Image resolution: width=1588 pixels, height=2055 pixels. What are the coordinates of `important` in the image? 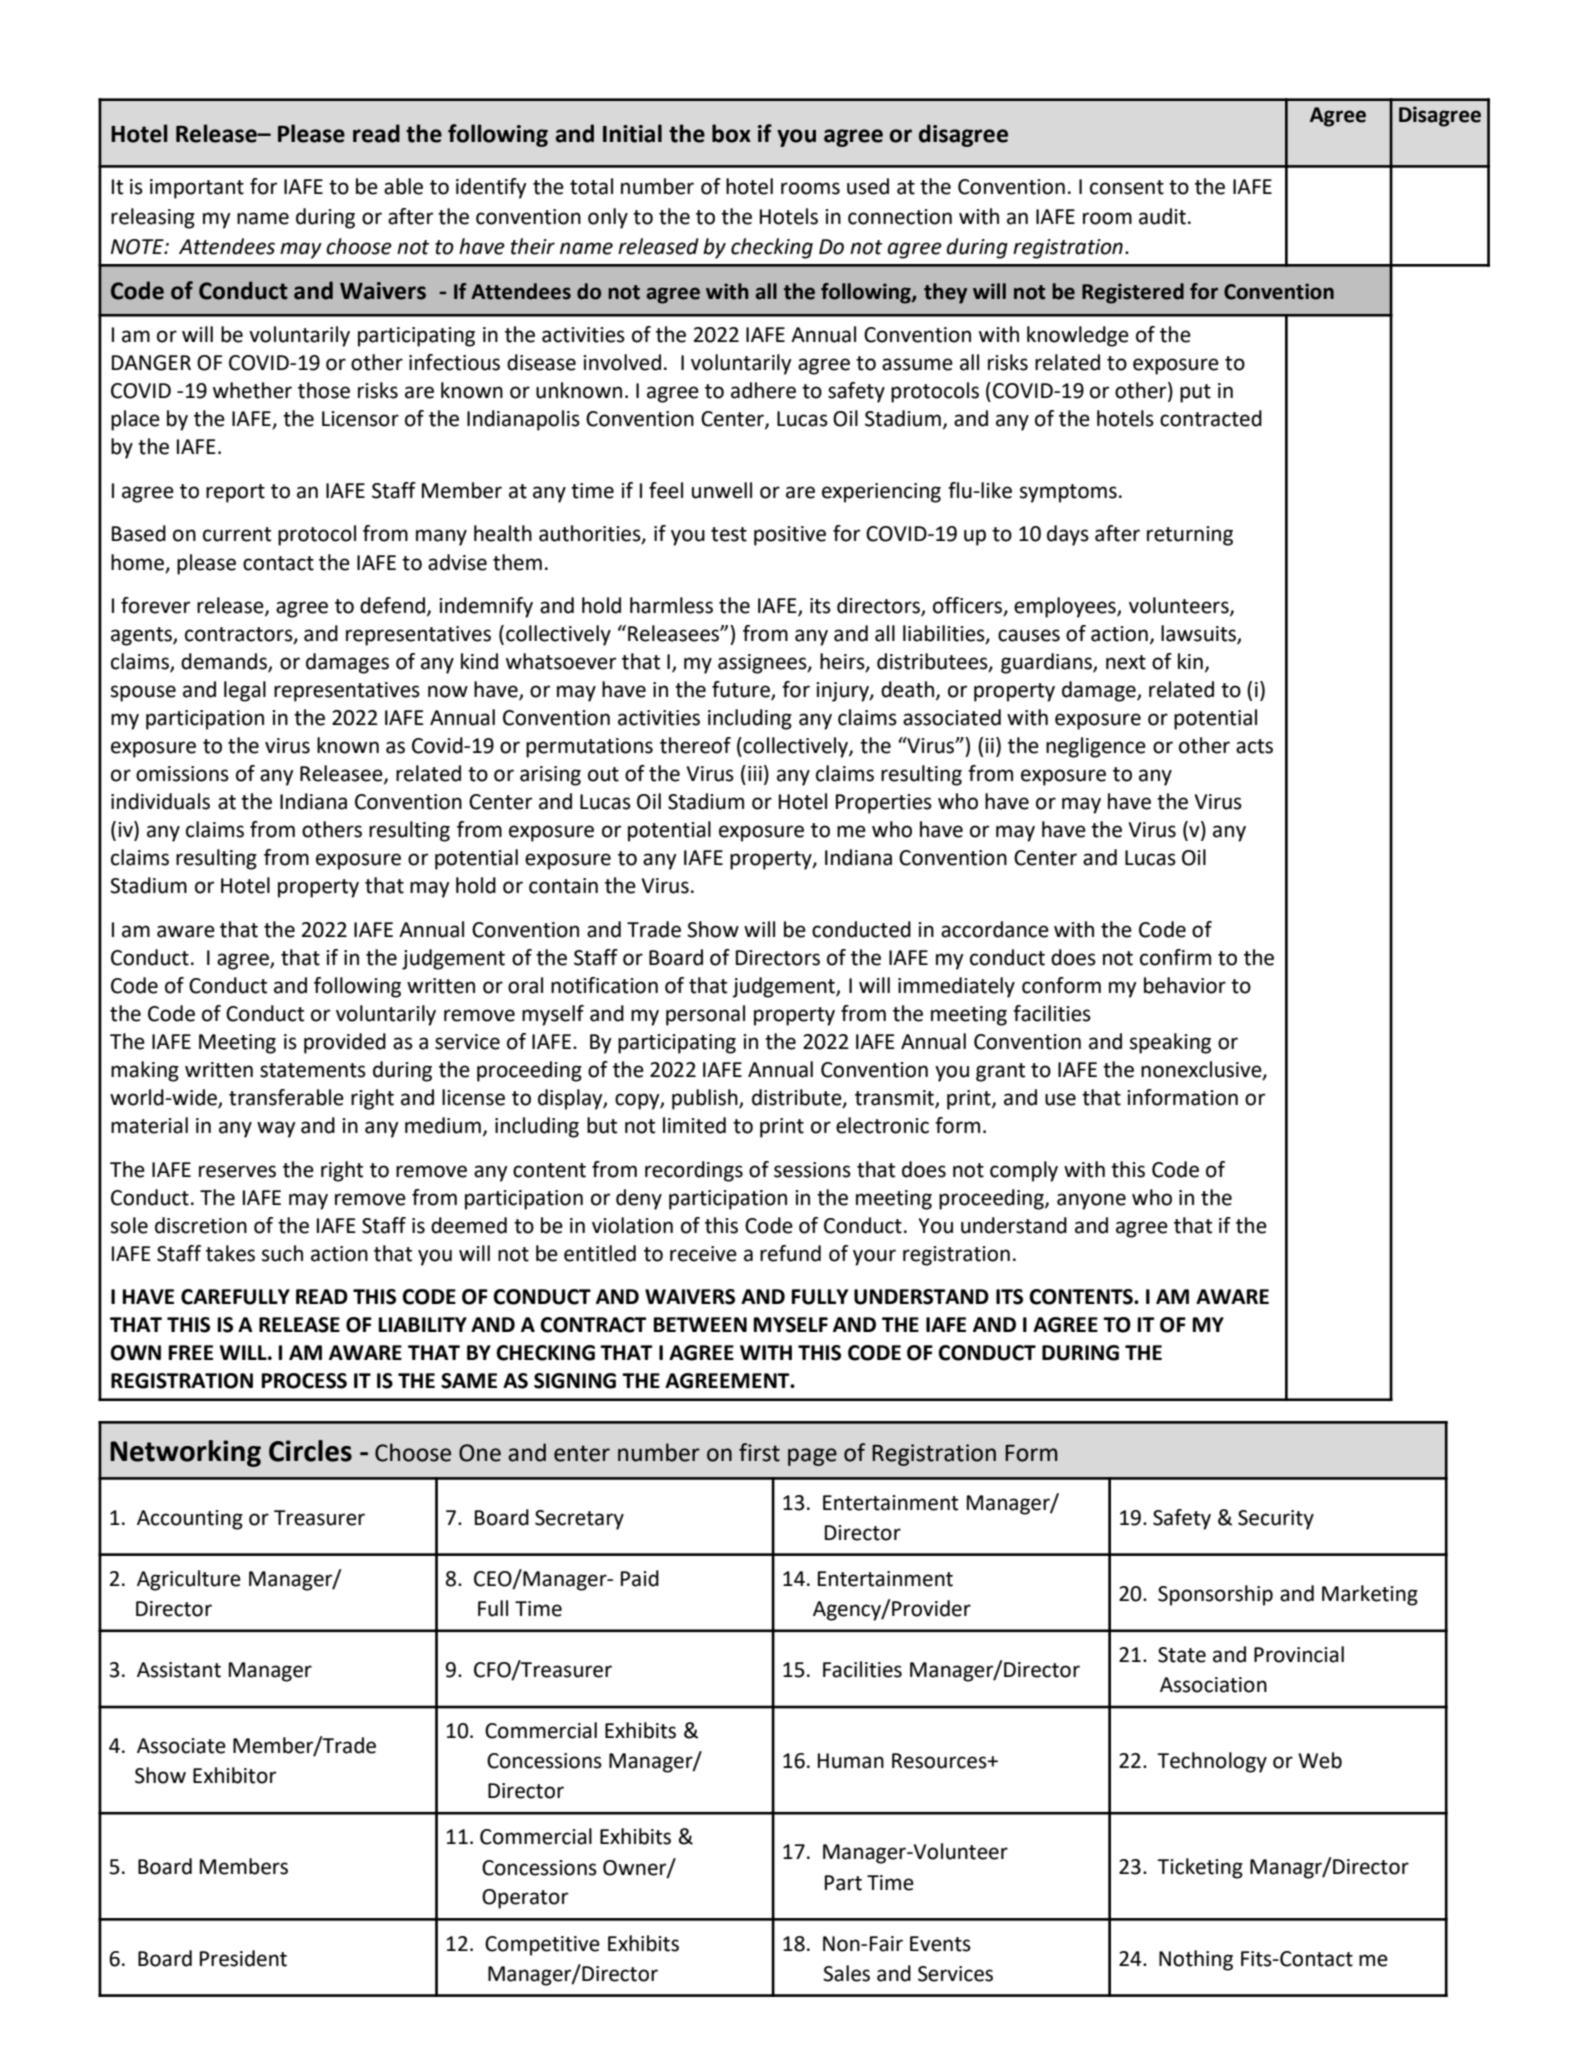 It's located at (197, 189).
